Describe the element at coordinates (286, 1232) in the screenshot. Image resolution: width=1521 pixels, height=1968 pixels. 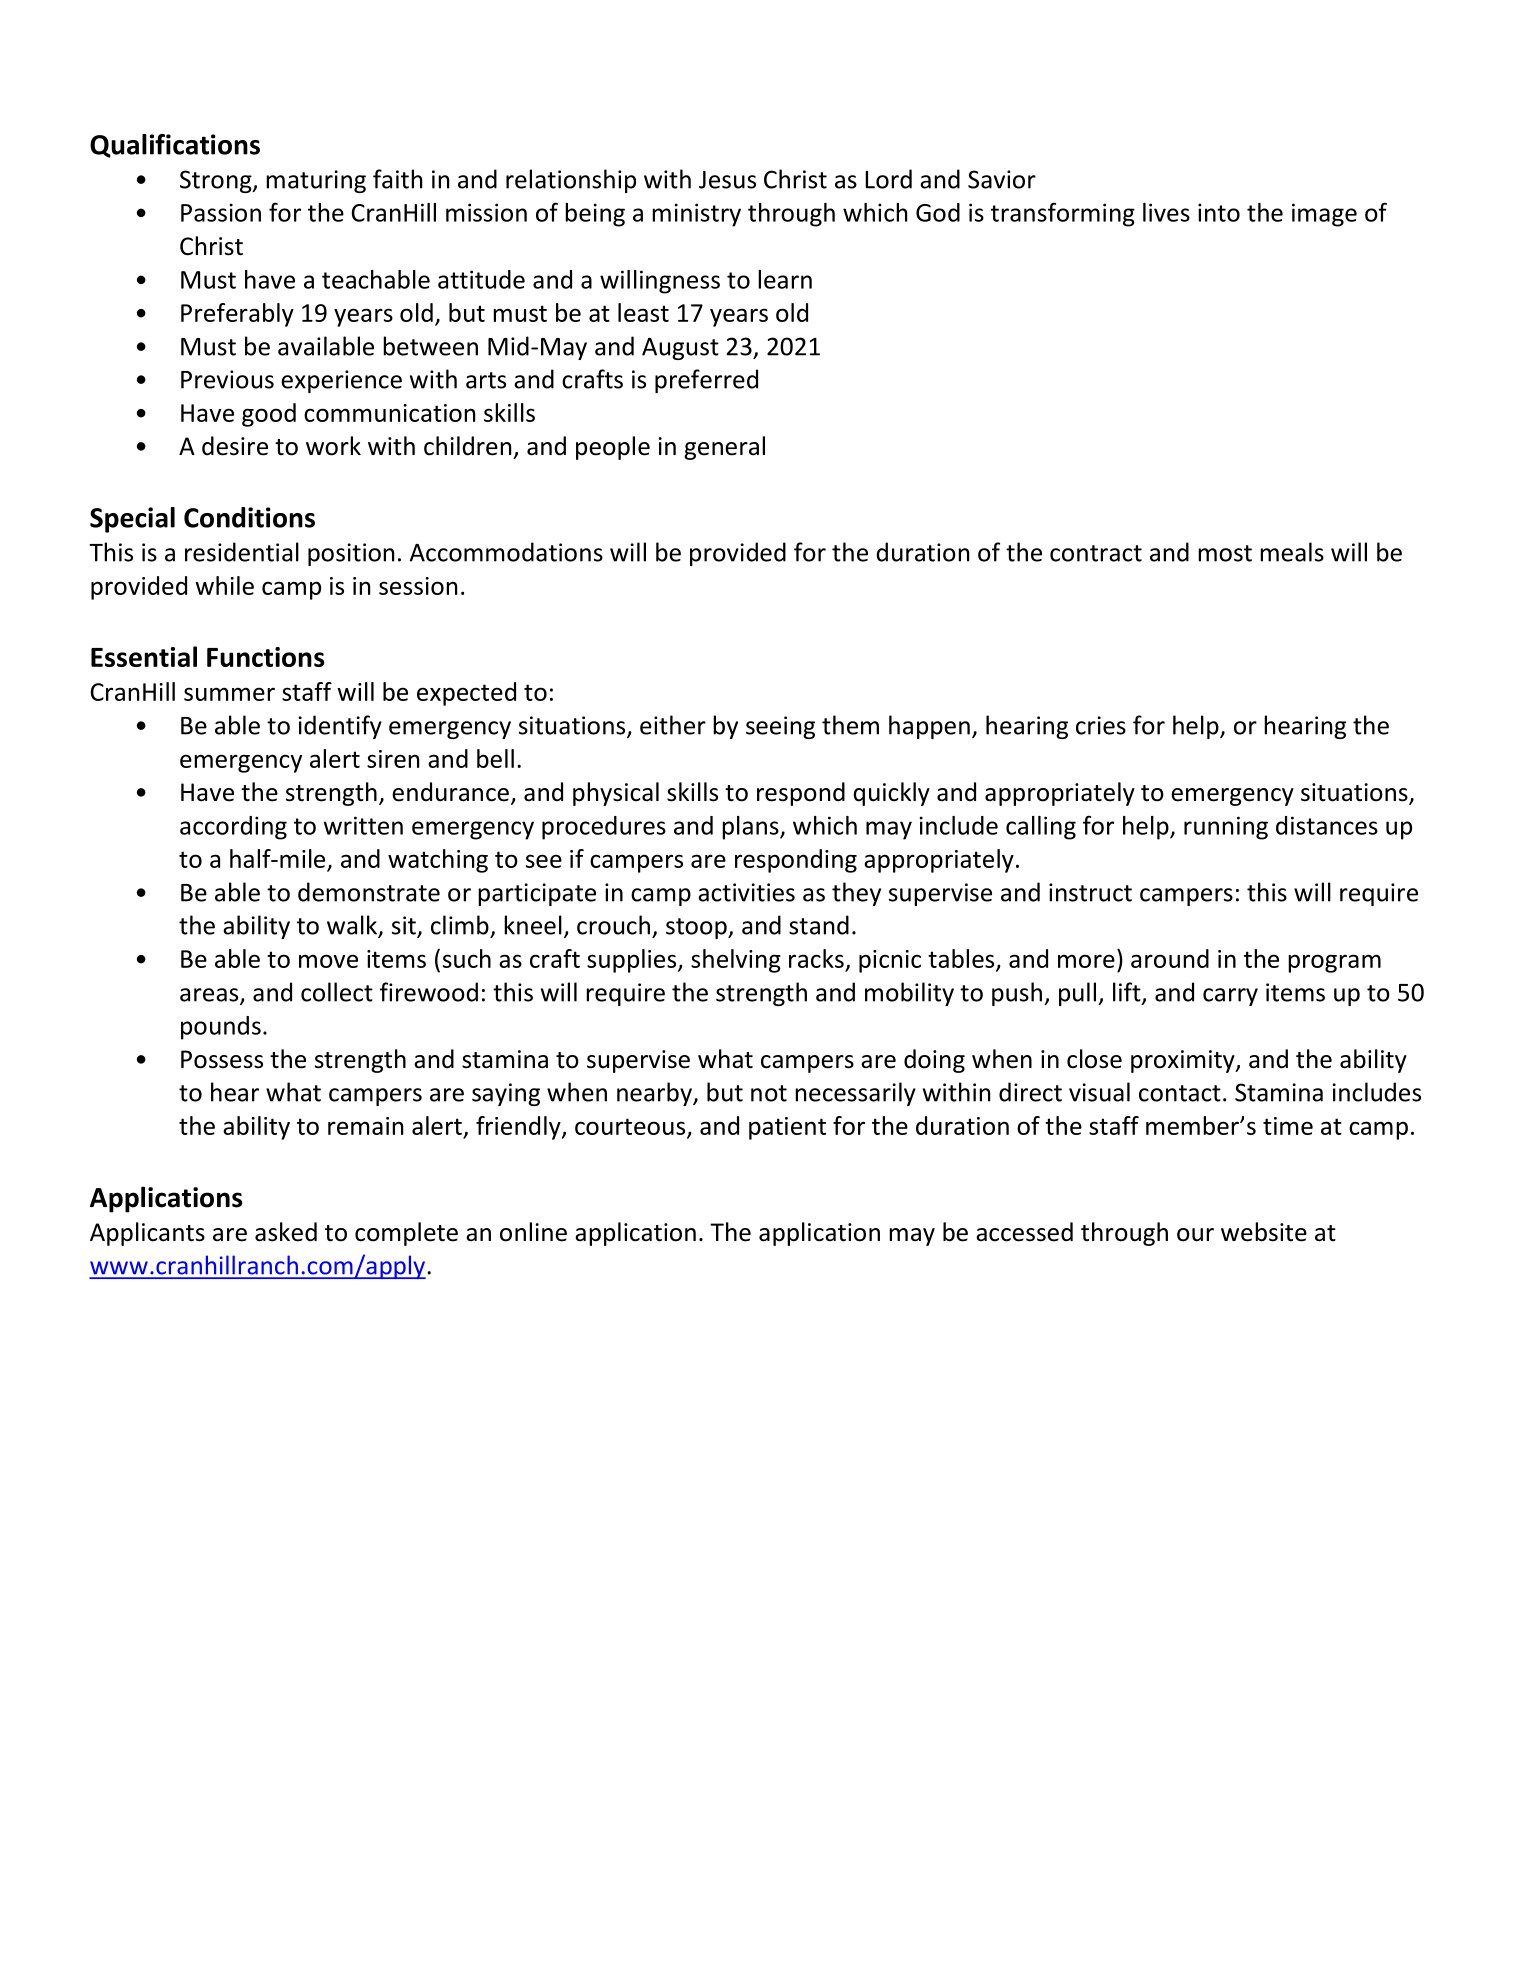
I see `asked` at that location.
